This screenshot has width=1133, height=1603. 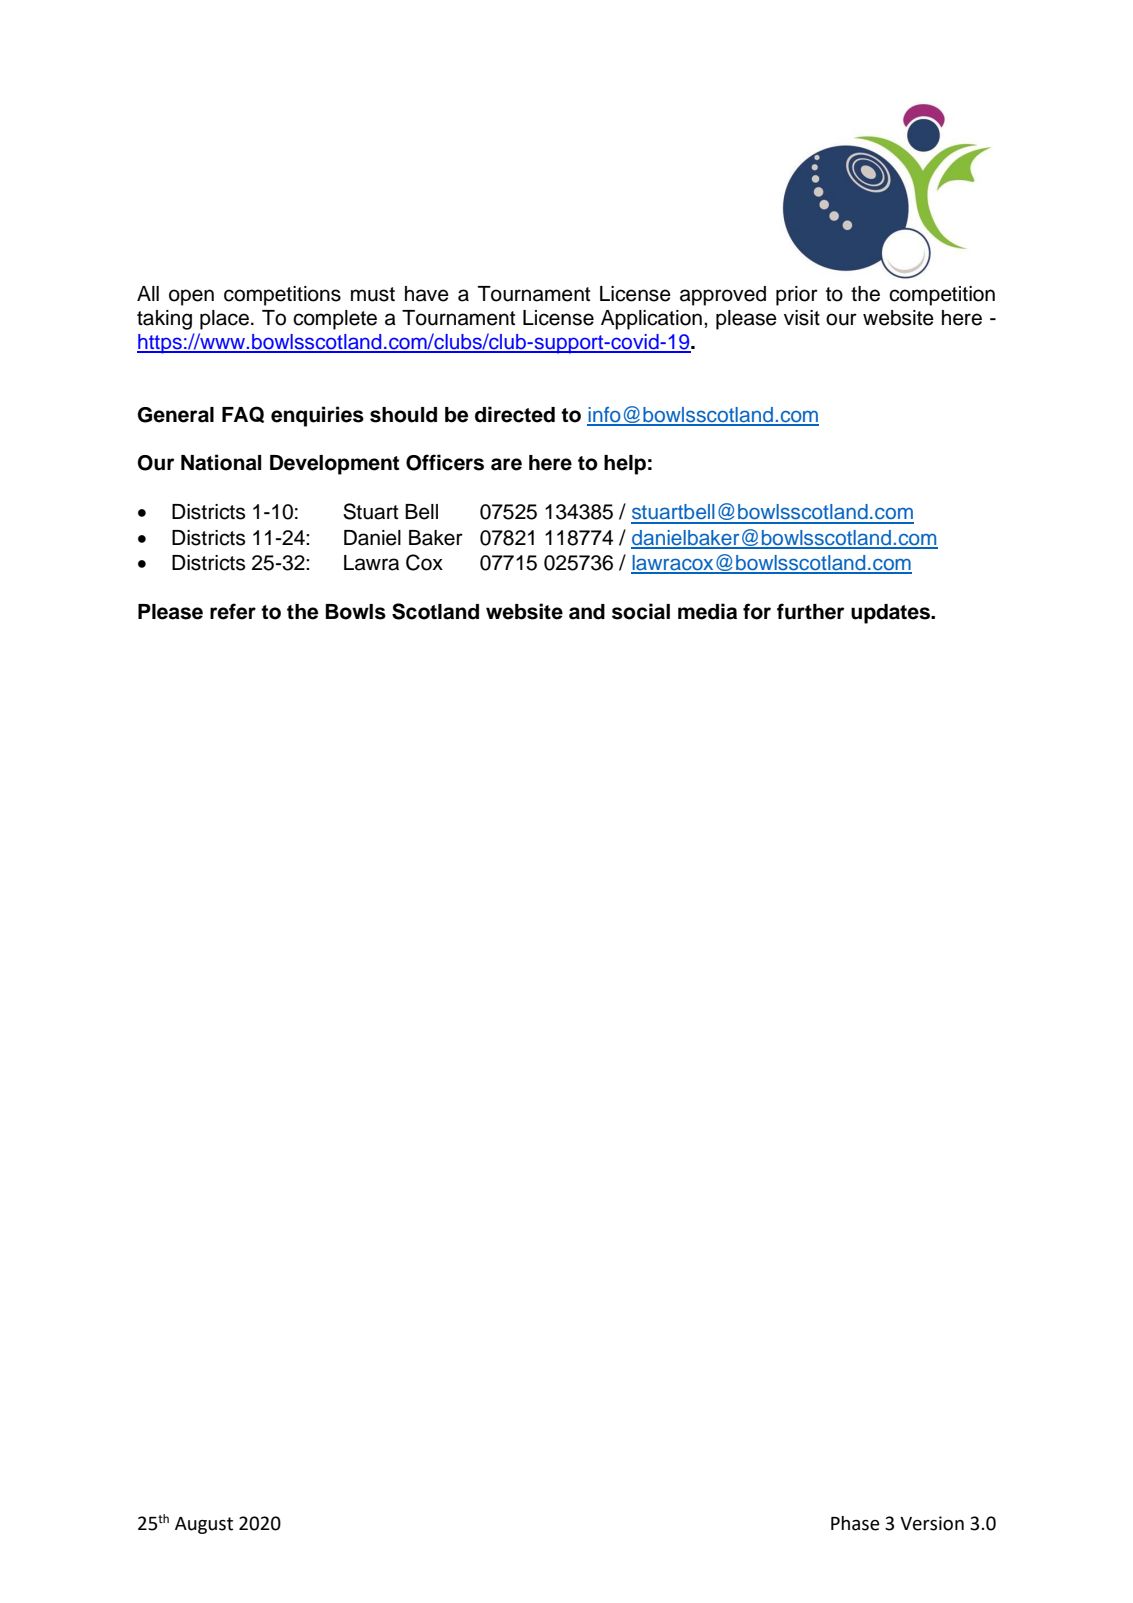 I want to click on Phase, so click(x=855, y=1523).
